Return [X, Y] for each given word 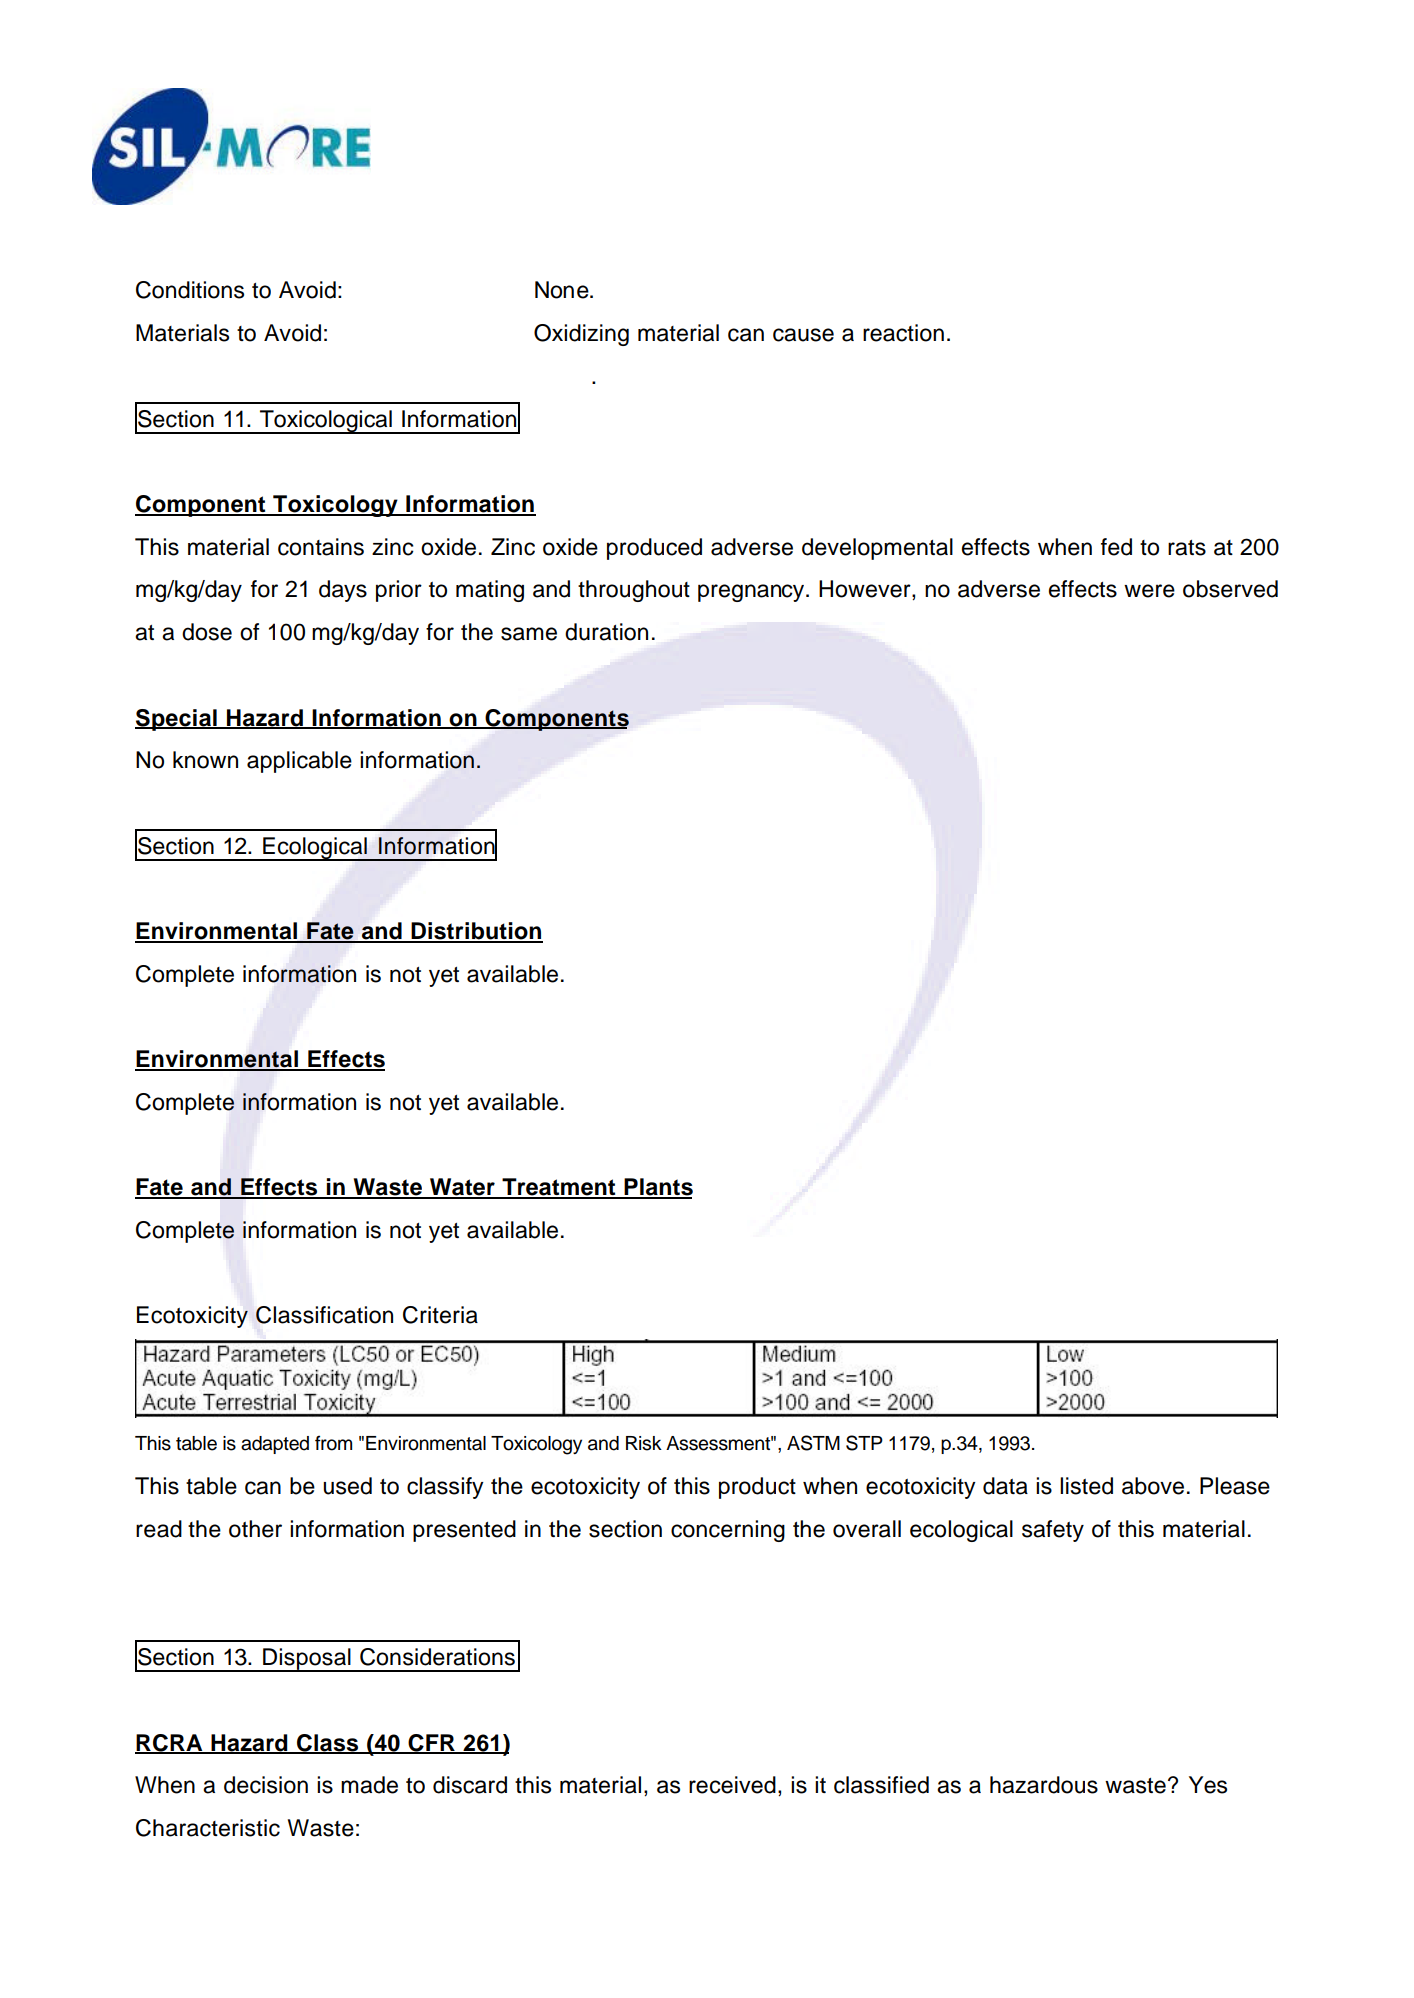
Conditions [190, 290]
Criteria [440, 1315]
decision [266, 1785]
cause [803, 335]
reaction [903, 333]
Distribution [476, 932]
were [1149, 591]
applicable [299, 762]
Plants [658, 1188]
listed [1086, 1486]
